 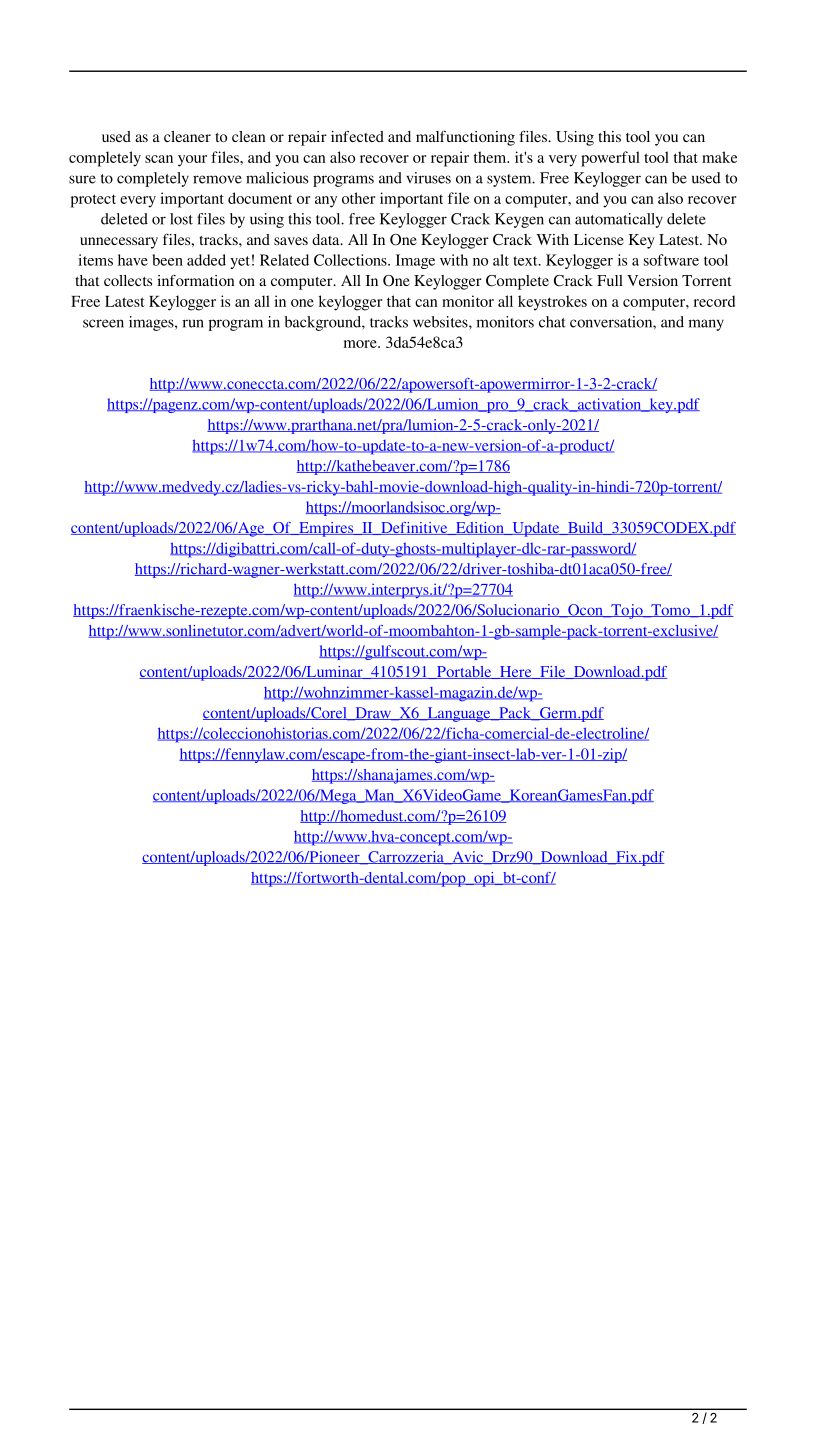 What do you see at coordinates (610, 159) in the screenshot?
I see `powerful` at bounding box center [610, 159].
